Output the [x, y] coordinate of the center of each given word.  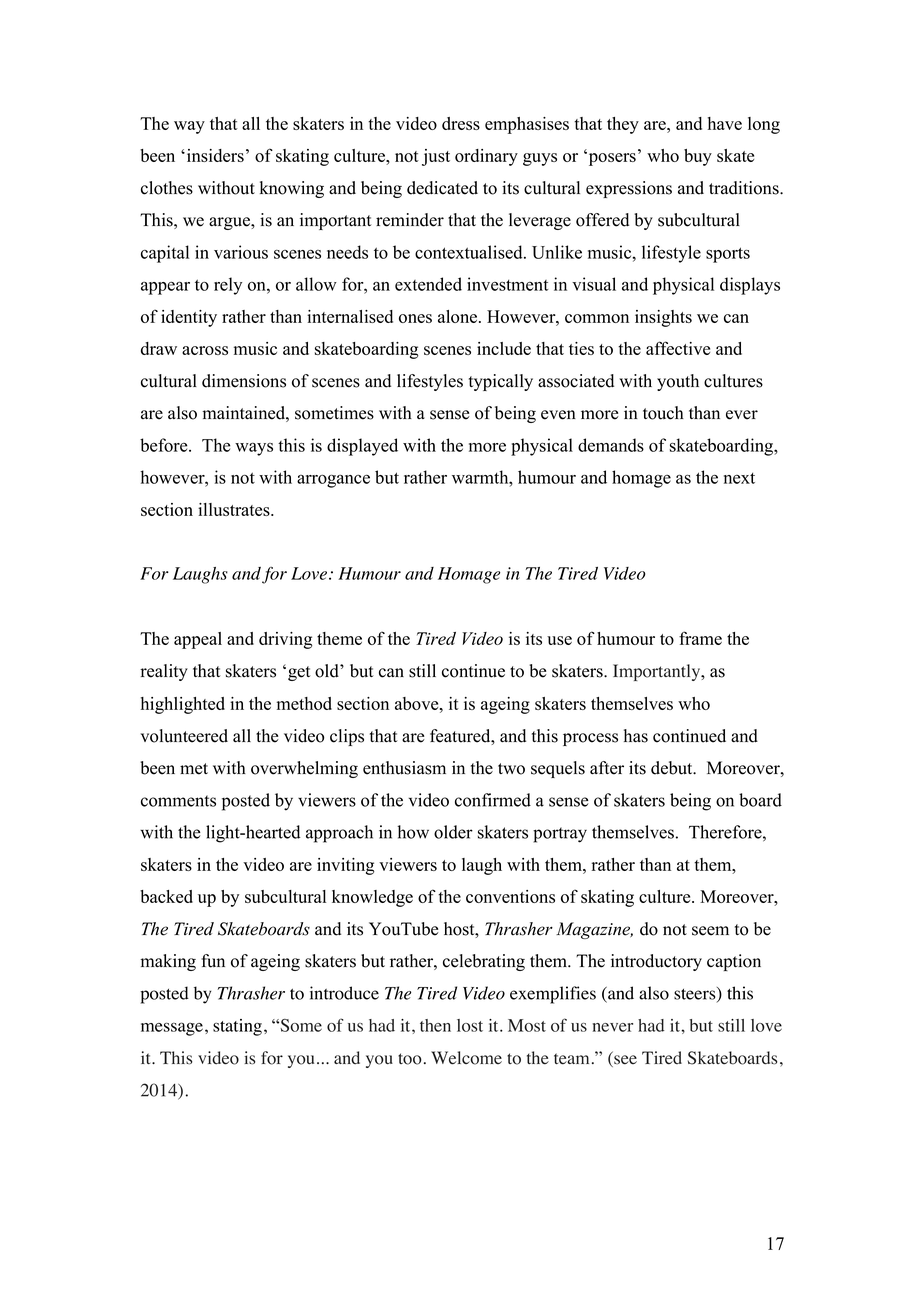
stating [237, 1027]
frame [700, 638]
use [559, 640]
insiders [214, 155]
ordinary [486, 157]
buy [698, 157]
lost [470, 1025]
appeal [198, 640]
